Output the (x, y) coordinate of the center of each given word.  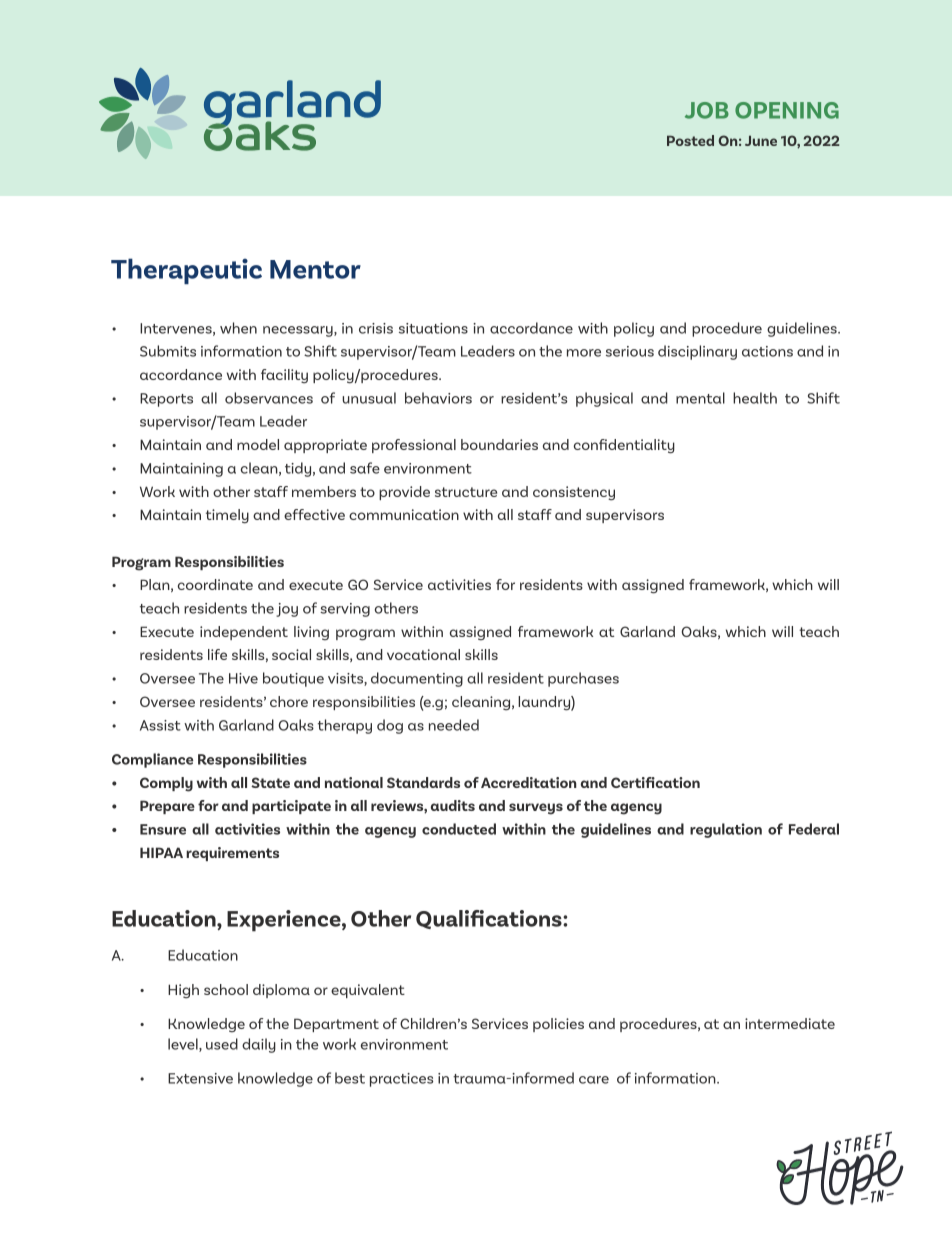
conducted (459, 829)
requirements (232, 854)
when (238, 328)
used (222, 1044)
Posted (690, 140)
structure (466, 492)
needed (454, 725)
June (761, 140)
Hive (243, 678)
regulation (726, 830)
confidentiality (624, 446)
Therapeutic (186, 271)
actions (767, 351)
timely (227, 516)
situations (433, 328)
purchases (583, 679)
